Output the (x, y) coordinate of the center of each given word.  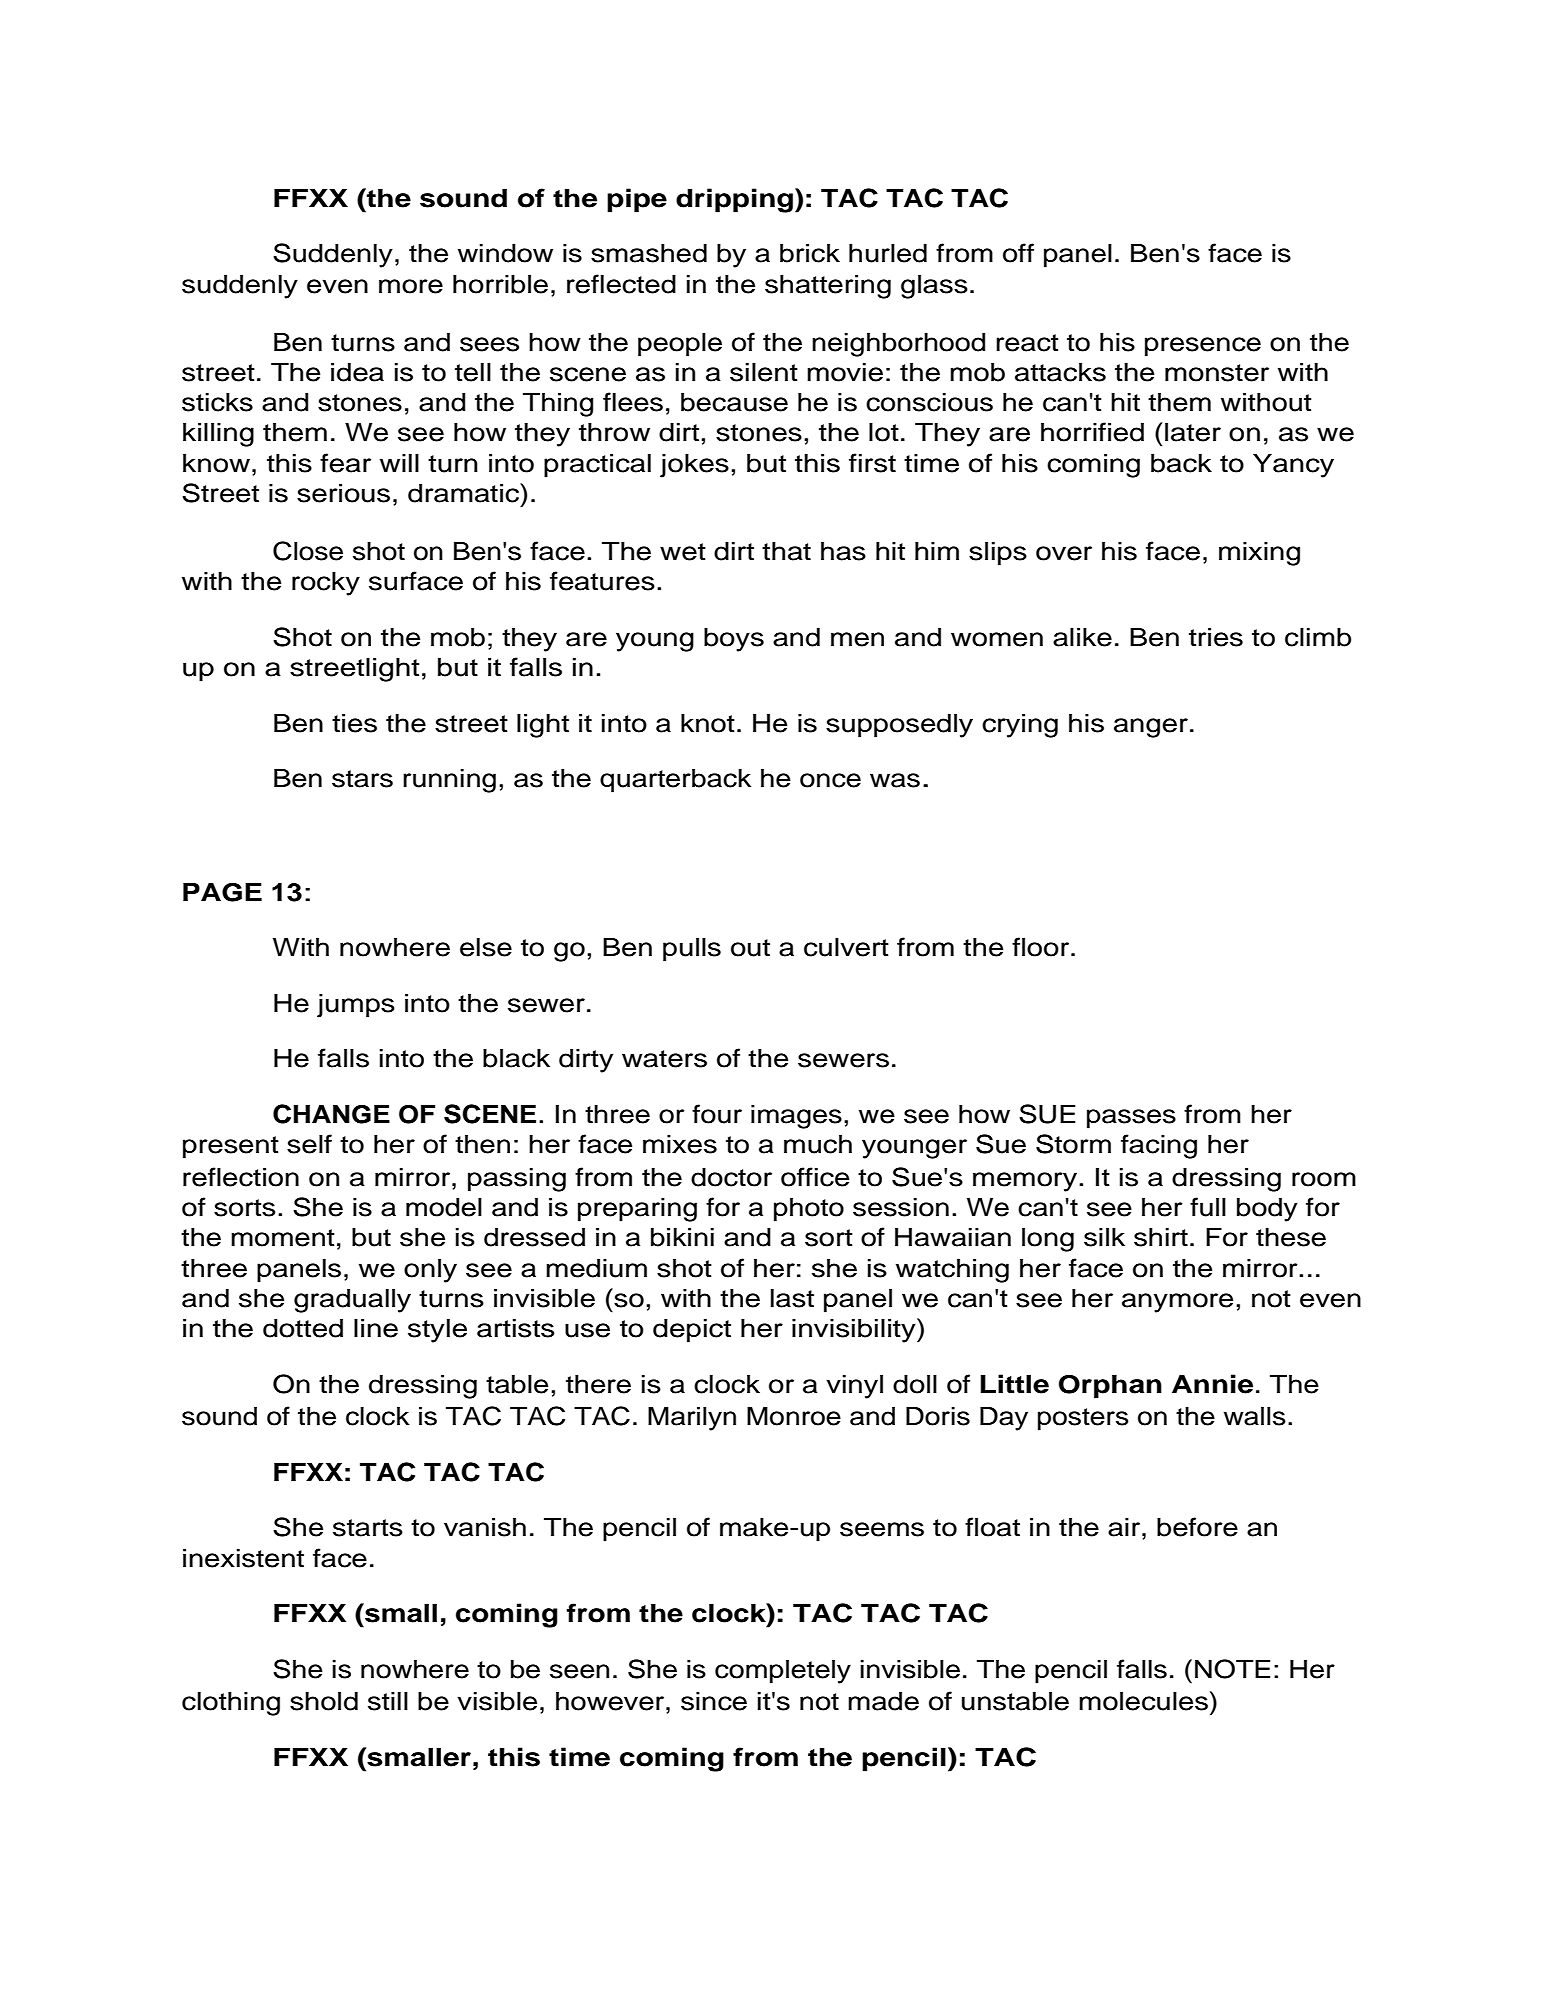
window (505, 253)
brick (810, 253)
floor (1042, 947)
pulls (692, 950)
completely (783, 1672)
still (388, 1701)
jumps (356, 1006)
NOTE (1232, 1669)
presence (1203, 347)
